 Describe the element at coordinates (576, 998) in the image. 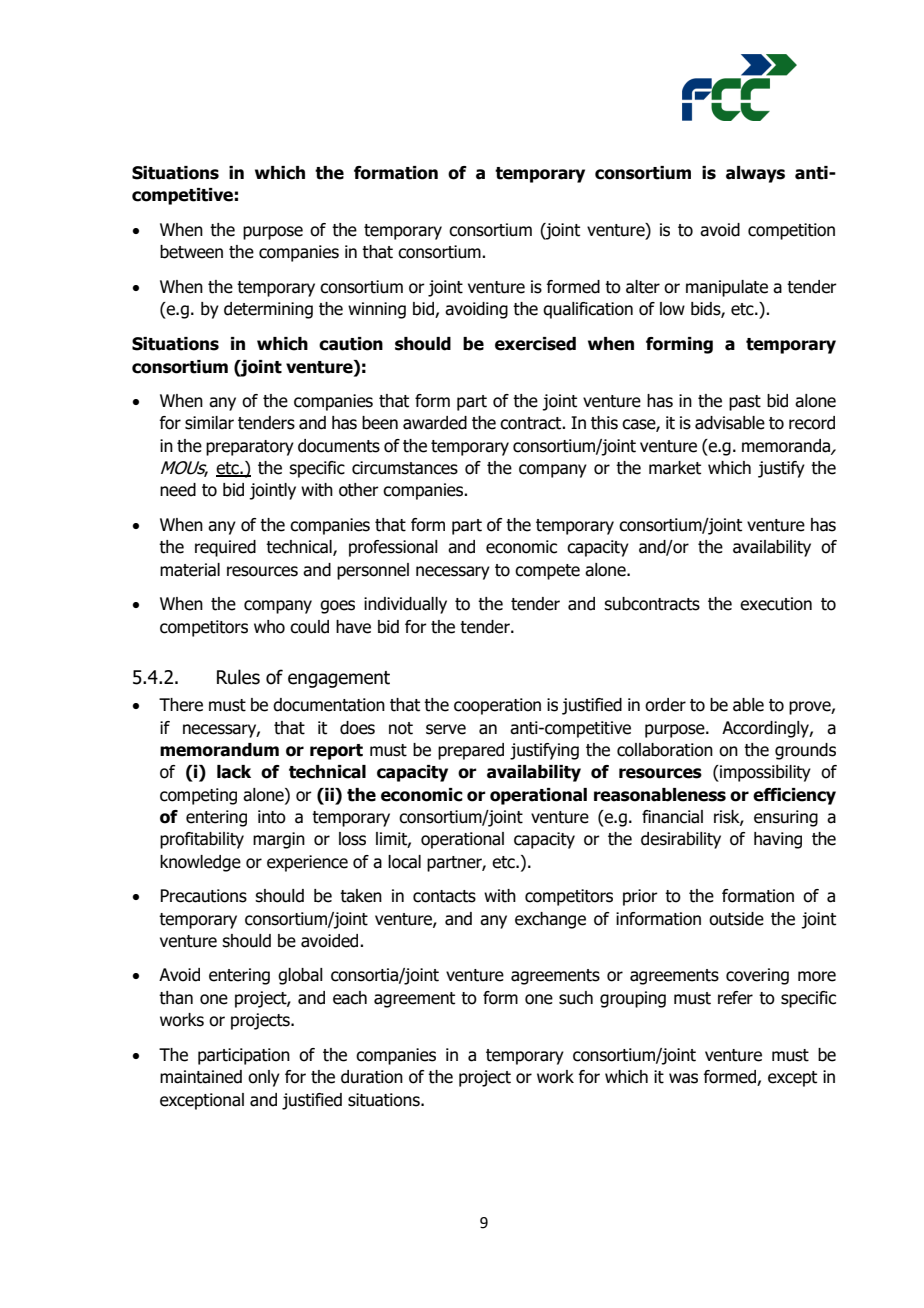

I see `such` at that location.
